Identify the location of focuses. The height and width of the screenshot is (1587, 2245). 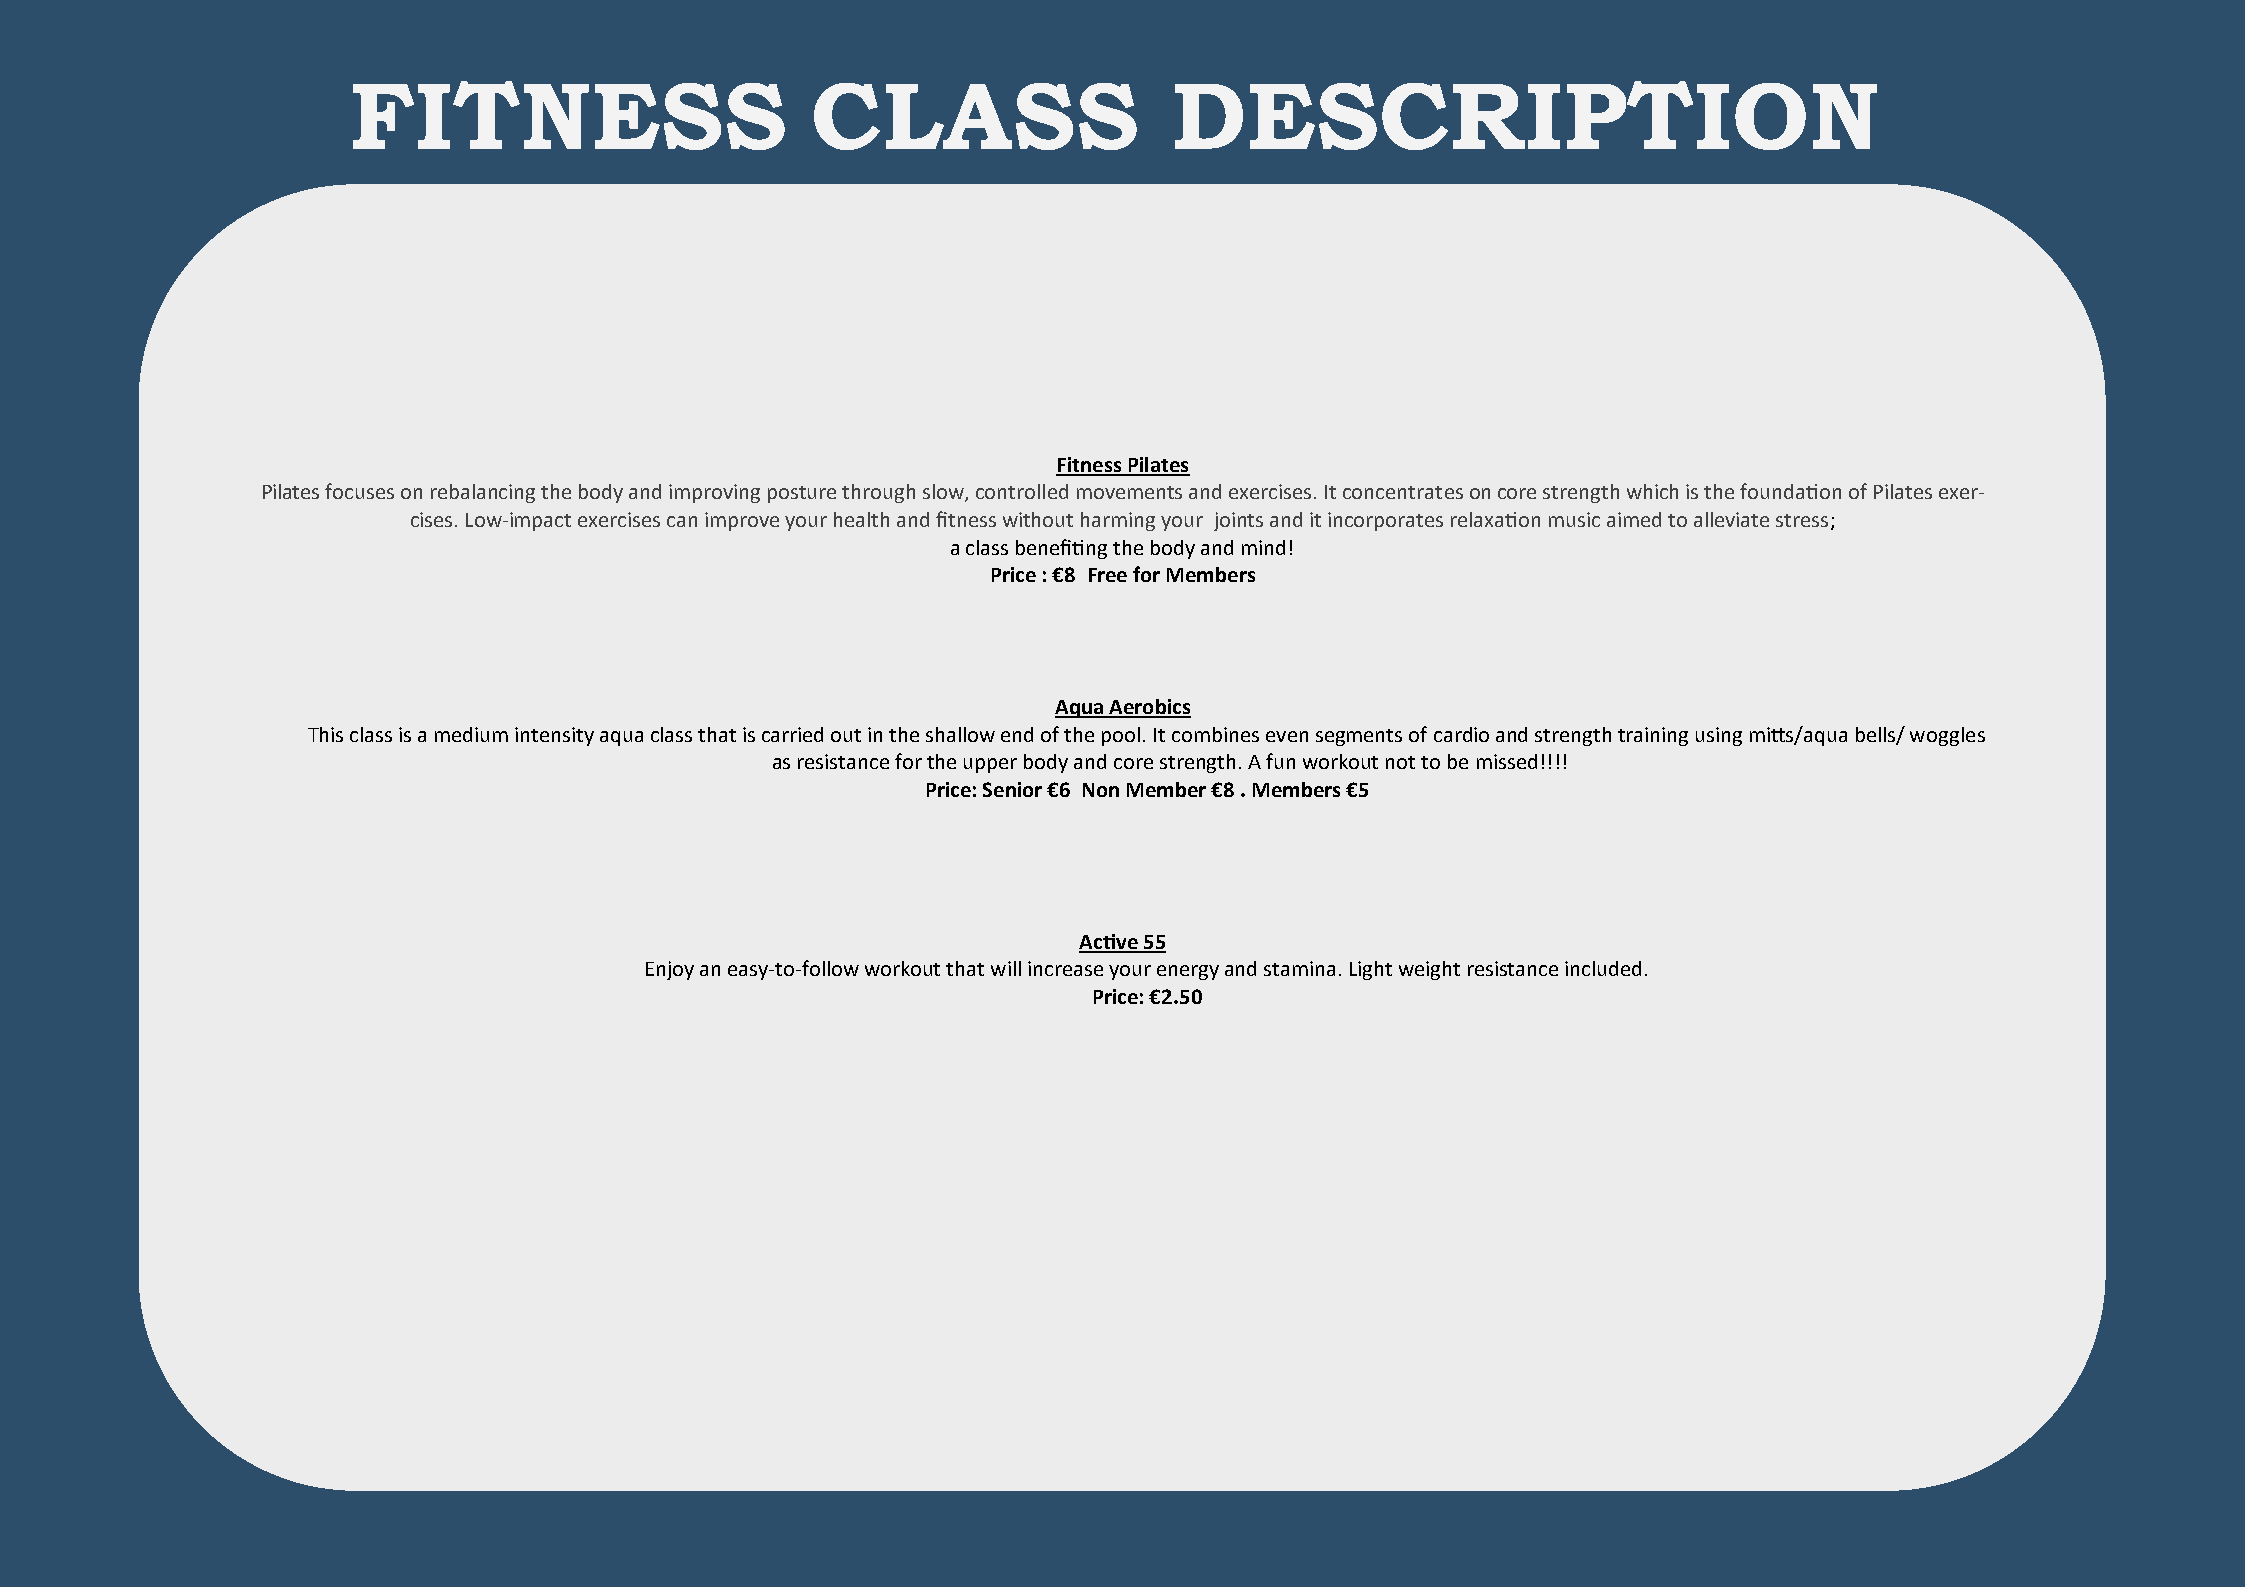
(359, 491).
